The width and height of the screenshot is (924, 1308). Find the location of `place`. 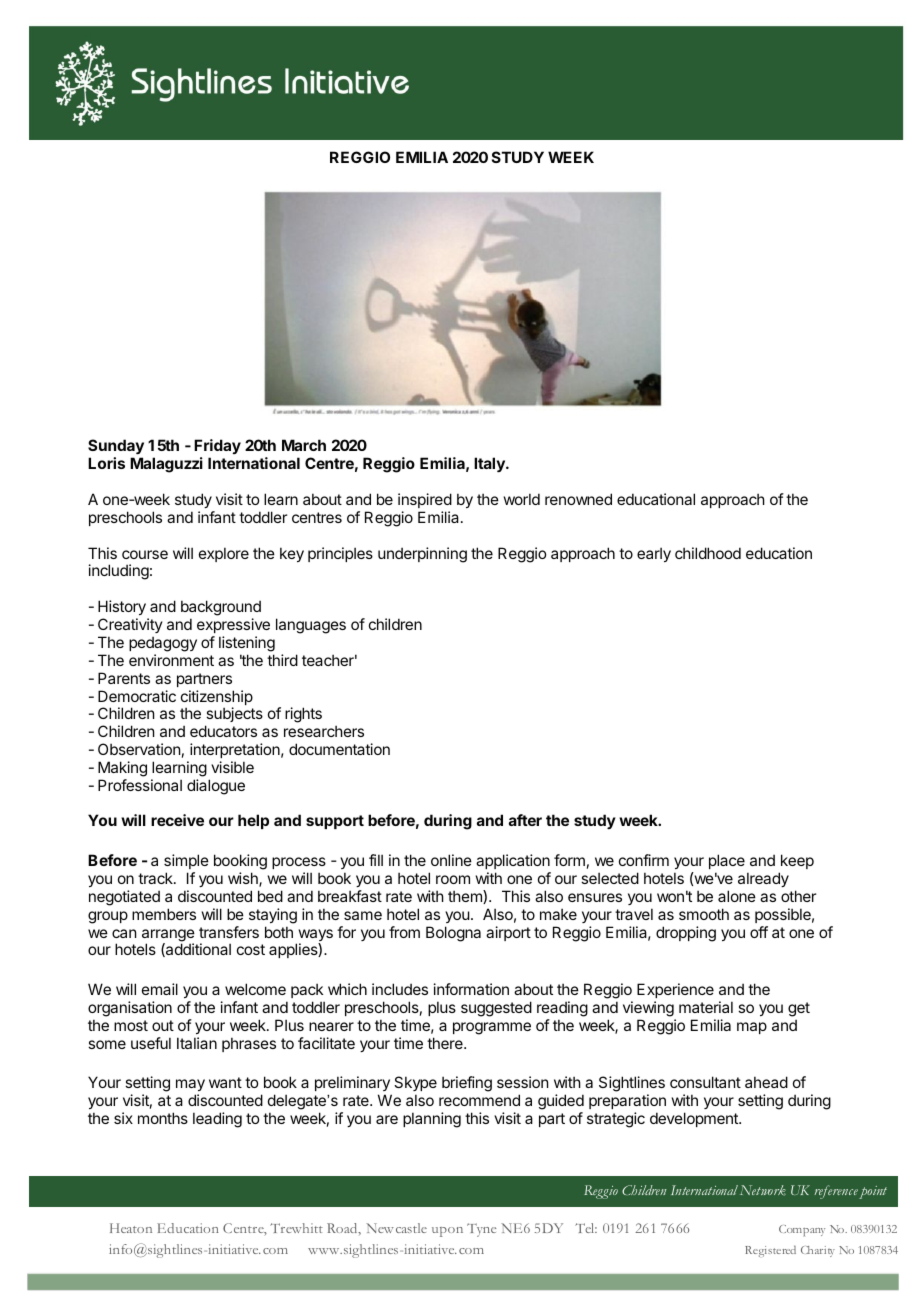

place is located at coordinates (727, 861).
